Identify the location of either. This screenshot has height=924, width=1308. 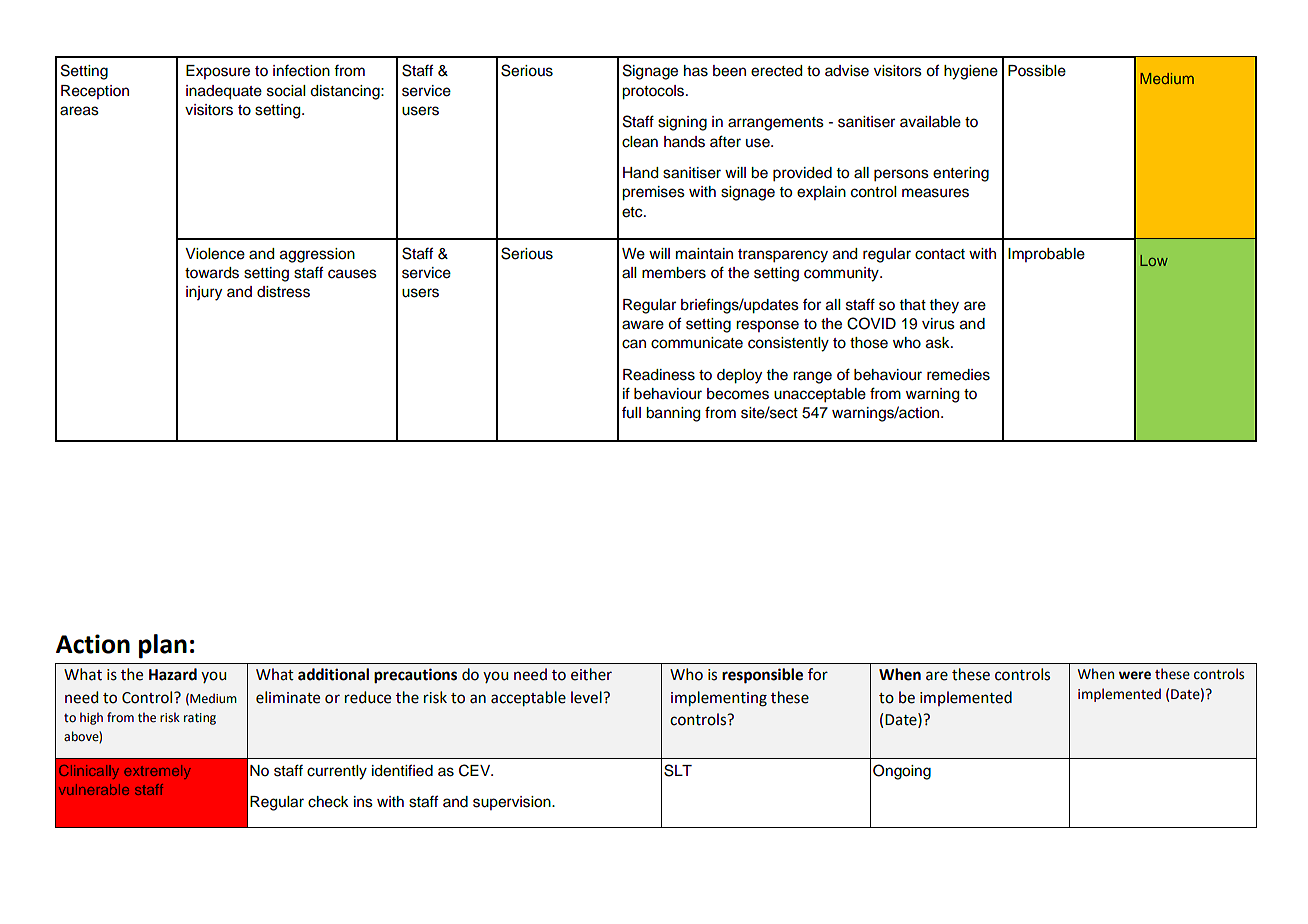
(591, 674).
